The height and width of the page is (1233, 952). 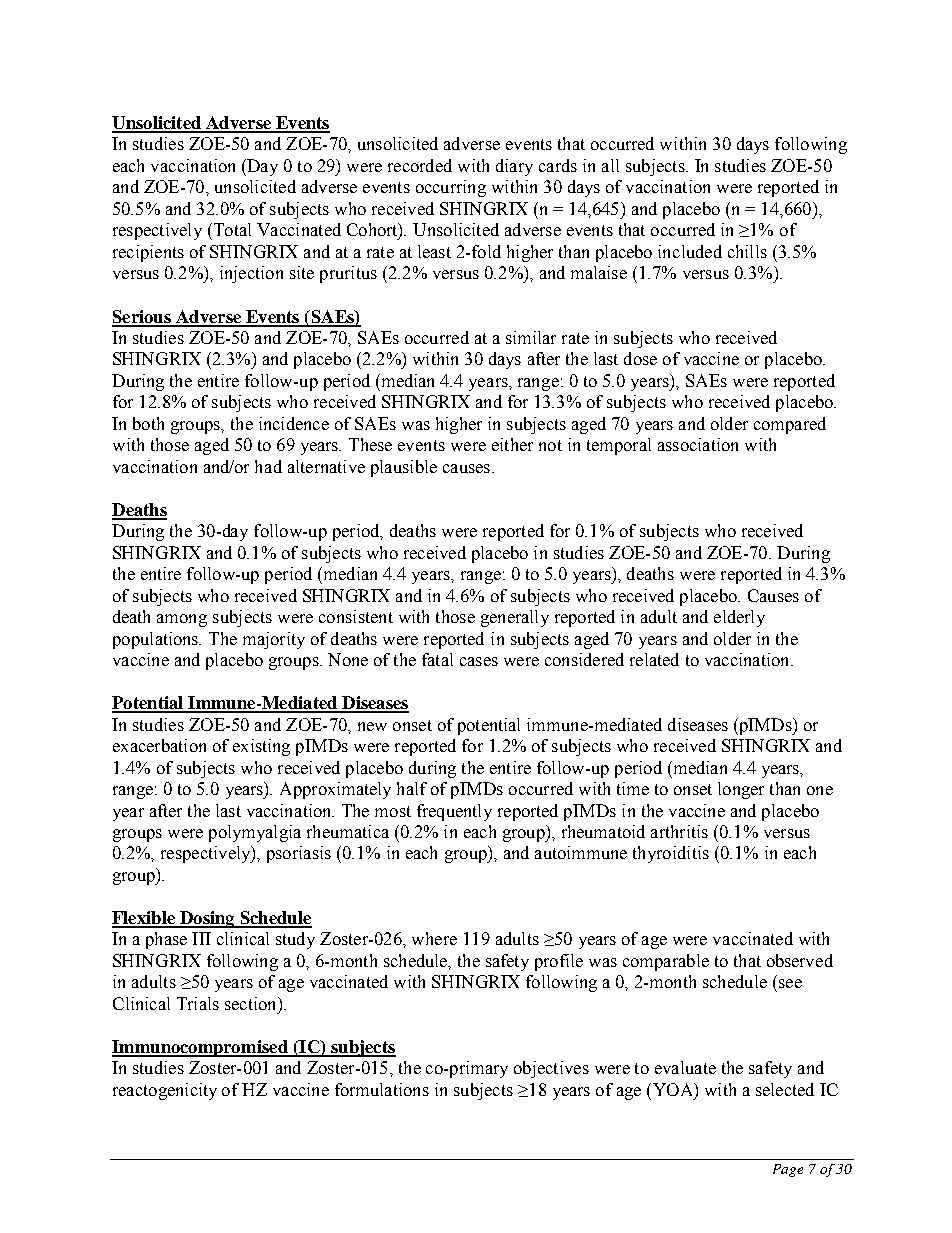 I want to click on Total, so click(x=231, y=229).
